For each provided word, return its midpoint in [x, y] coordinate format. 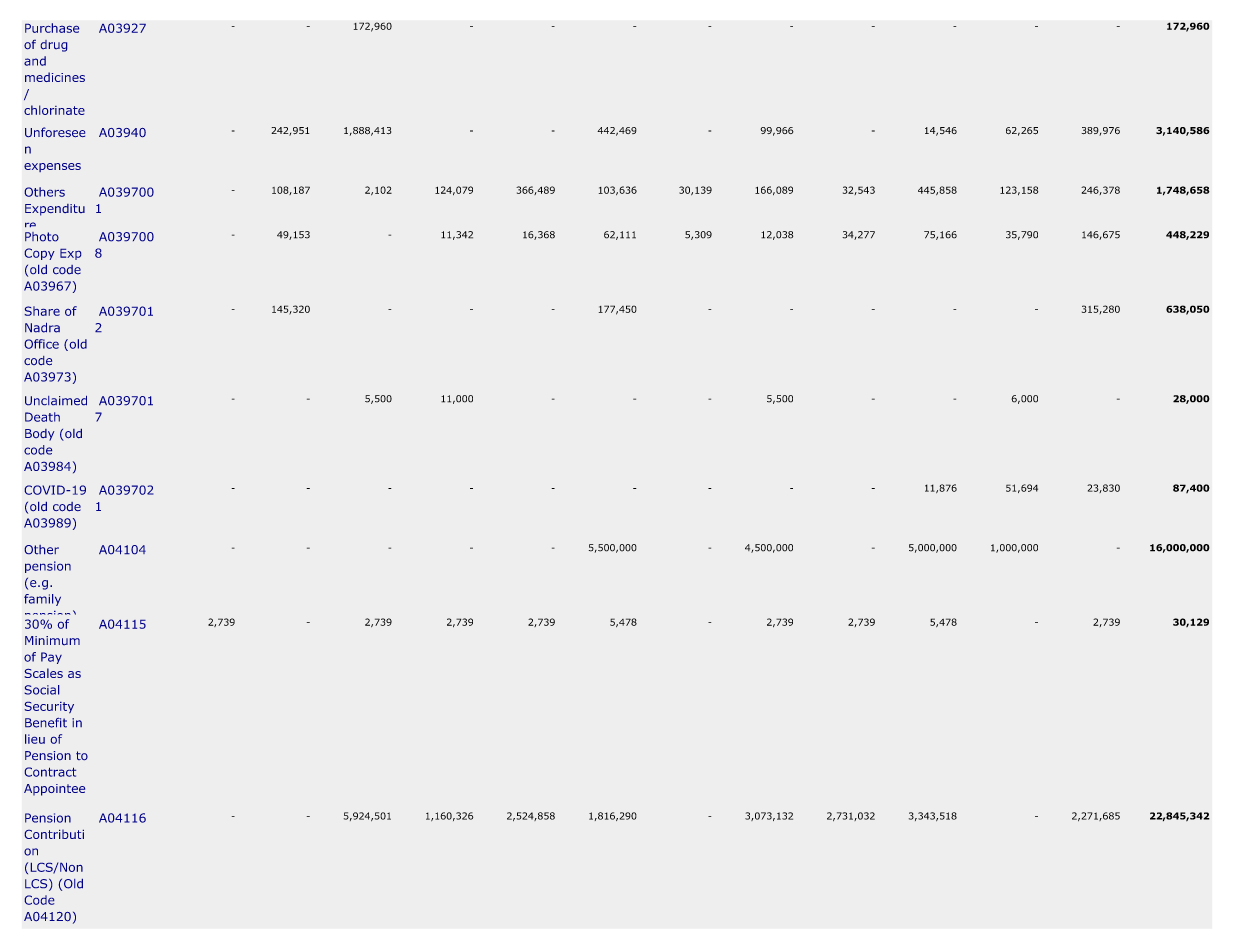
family [42, 600]
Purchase [52, 28]
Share [42, 311]
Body [39, 435]
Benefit [46, 723]
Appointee [54, 790]
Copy [40, 254]
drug [54, 46]
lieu [35, 739]
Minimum [52, 640]
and [35, 61]
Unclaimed [56, 400]
